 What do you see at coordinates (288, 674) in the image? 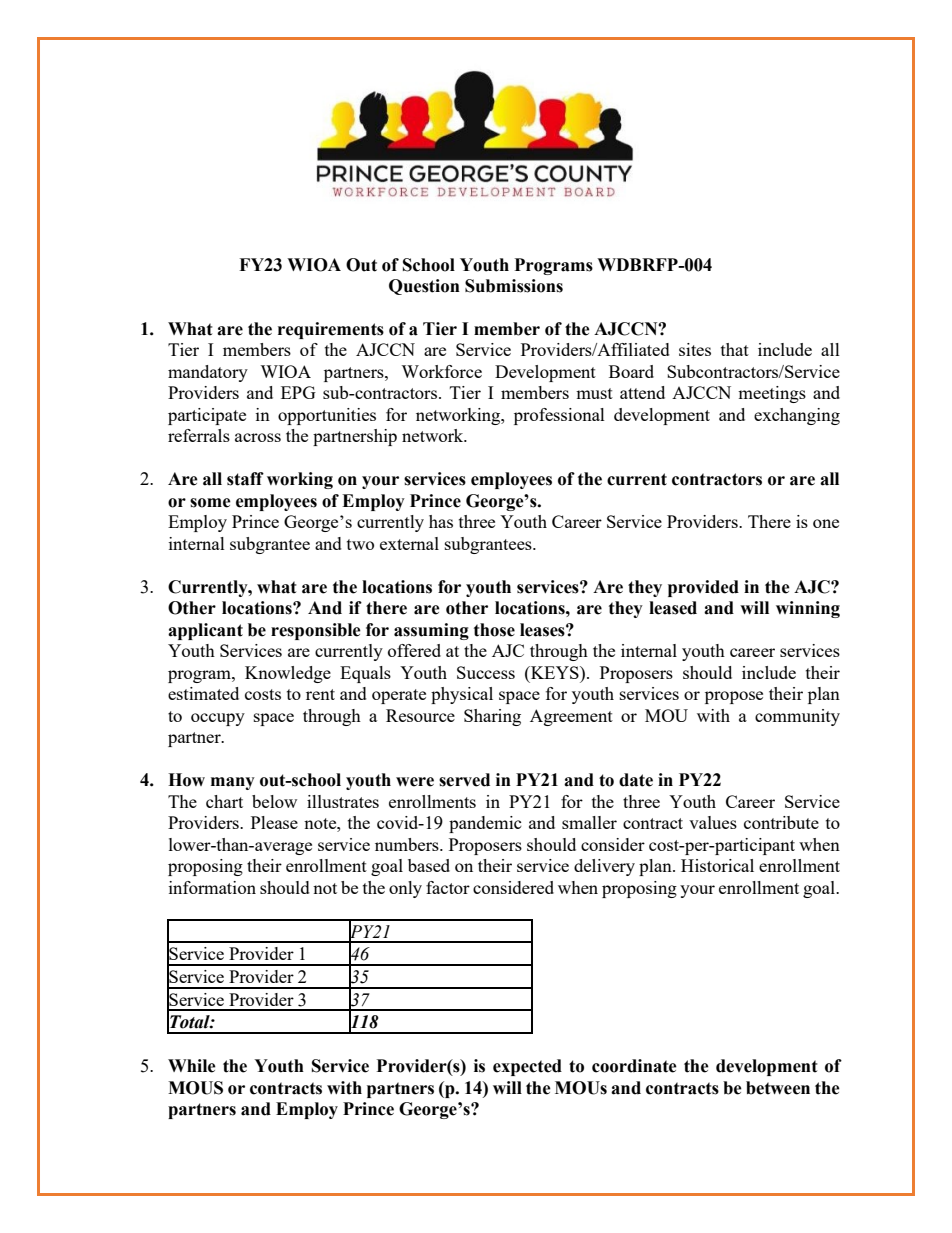
I see `Knowledge` at bounding box center [288, 674].
